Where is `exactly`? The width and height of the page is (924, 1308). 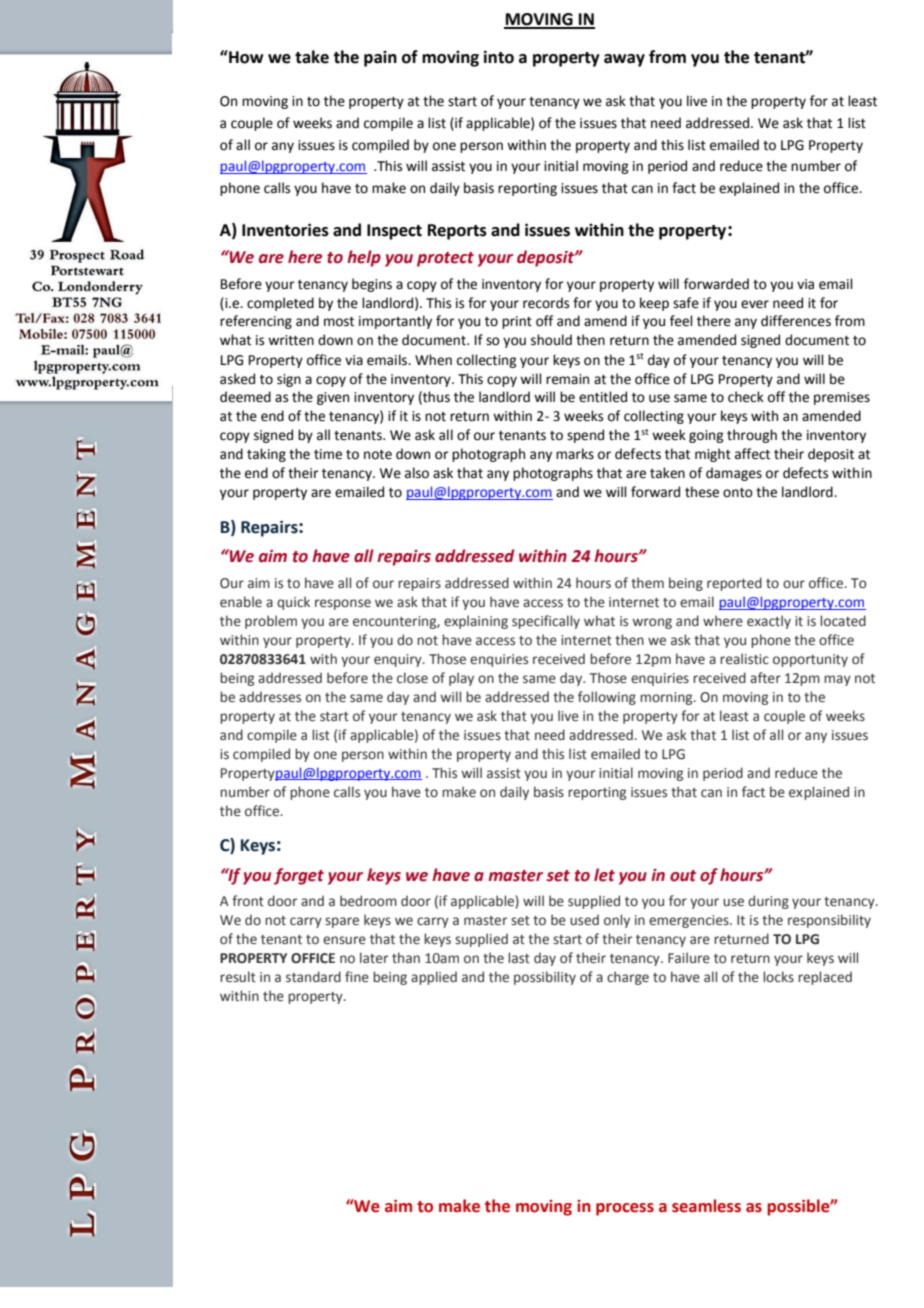 exactly is located at coordinates (769, 622).
